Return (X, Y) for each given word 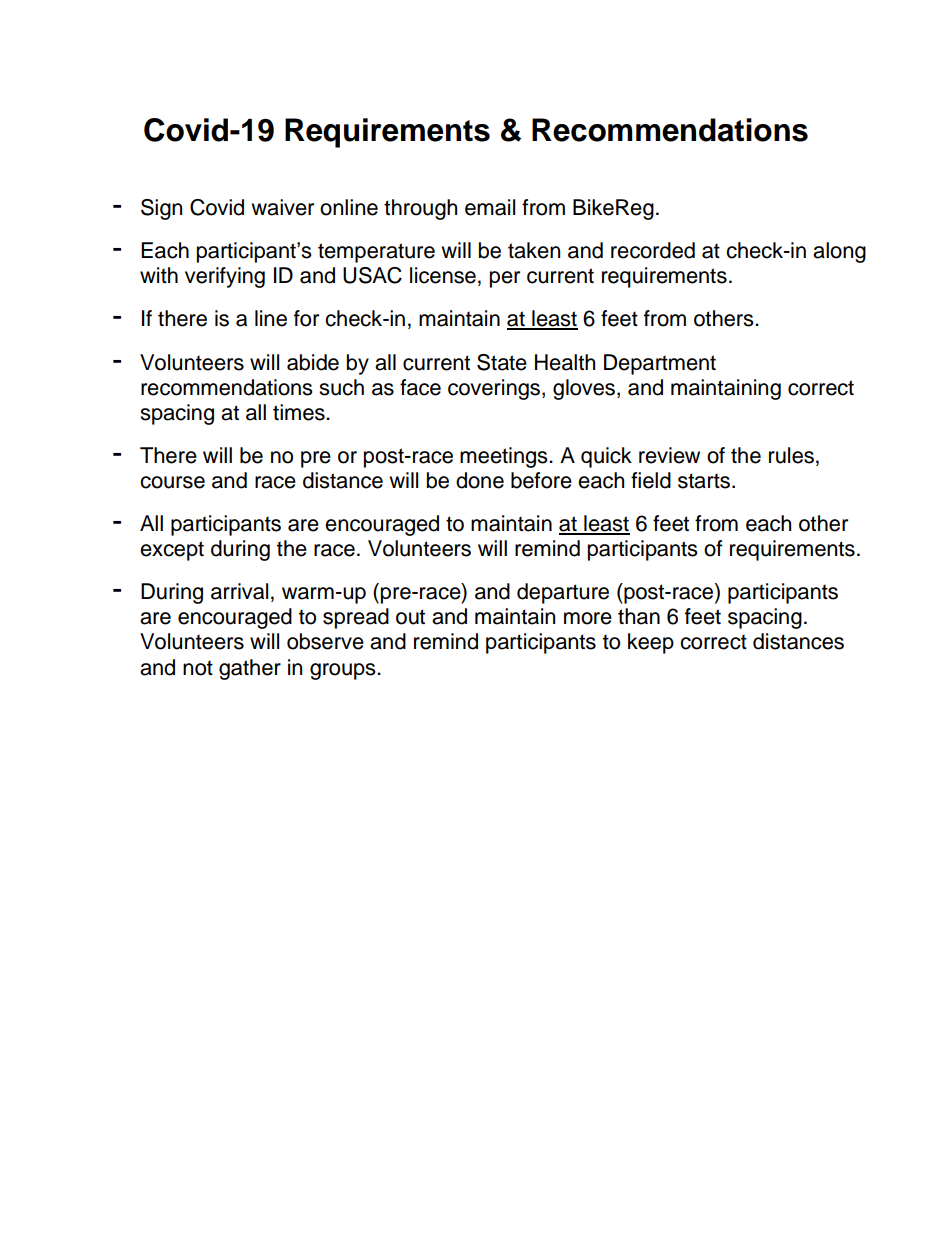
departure (563, 593)
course (172, 482)
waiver (282, 207)
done (480, 480)
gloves (584, 389)
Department (660, 364)
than (639, 616)
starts (705, 481)
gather (250, 669)
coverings (494, 389)
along (839, 252)
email (490, 207)
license (443, 275)
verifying (225, 277)
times (300, 412)
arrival (239, 591)
